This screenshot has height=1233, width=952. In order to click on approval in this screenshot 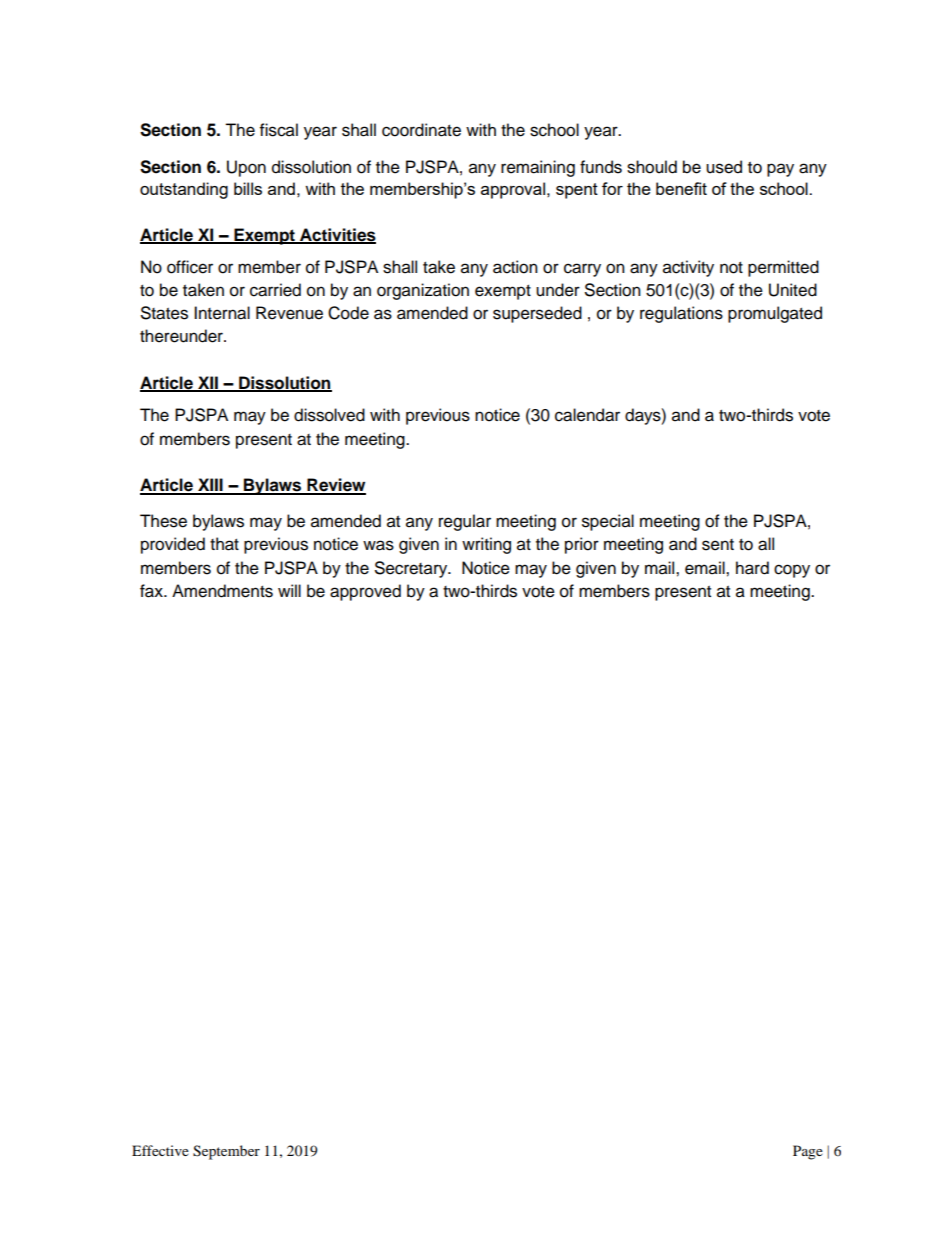, I will do `click(513, 190)`.
